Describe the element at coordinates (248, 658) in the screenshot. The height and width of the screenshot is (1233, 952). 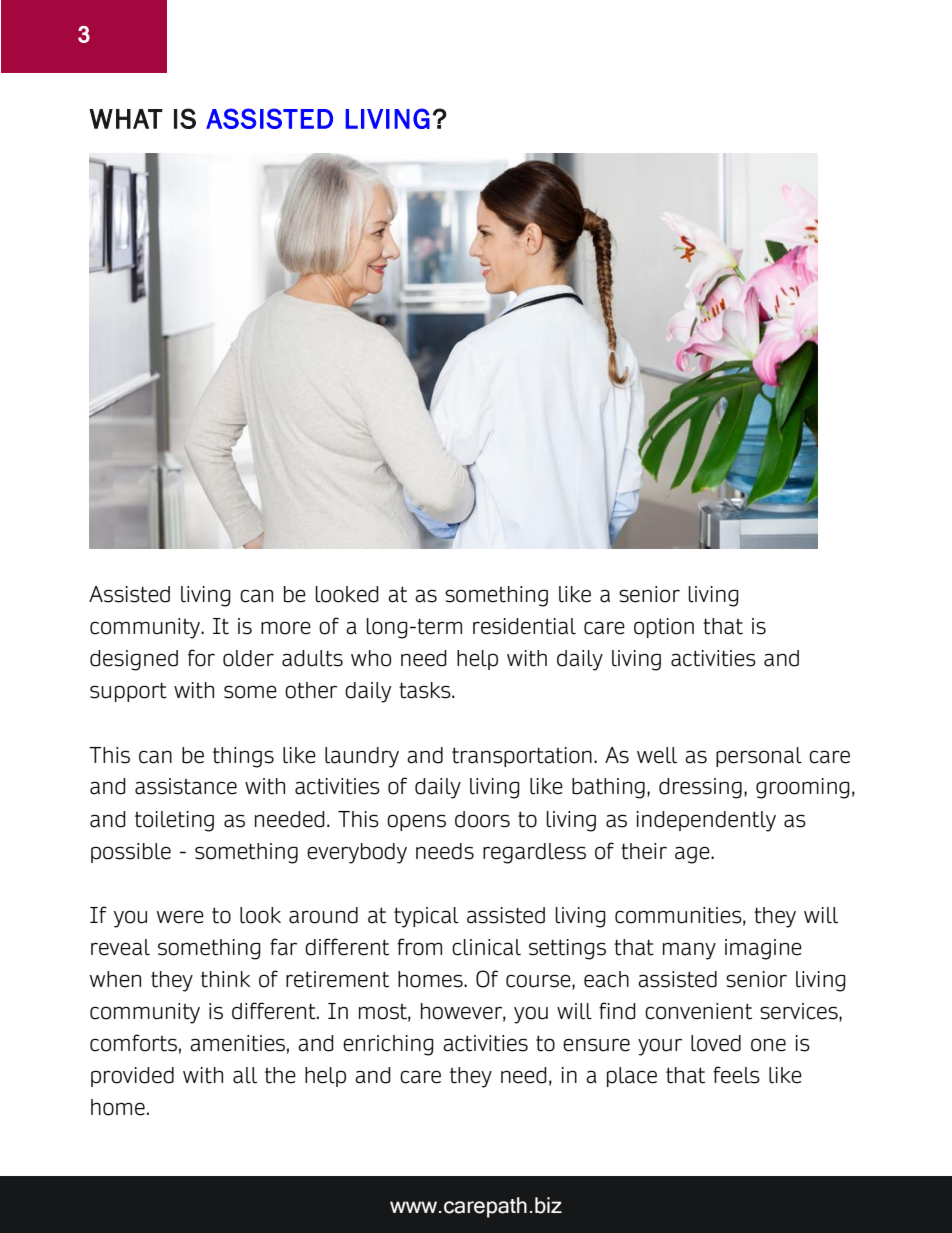
I see `older` at that location.
